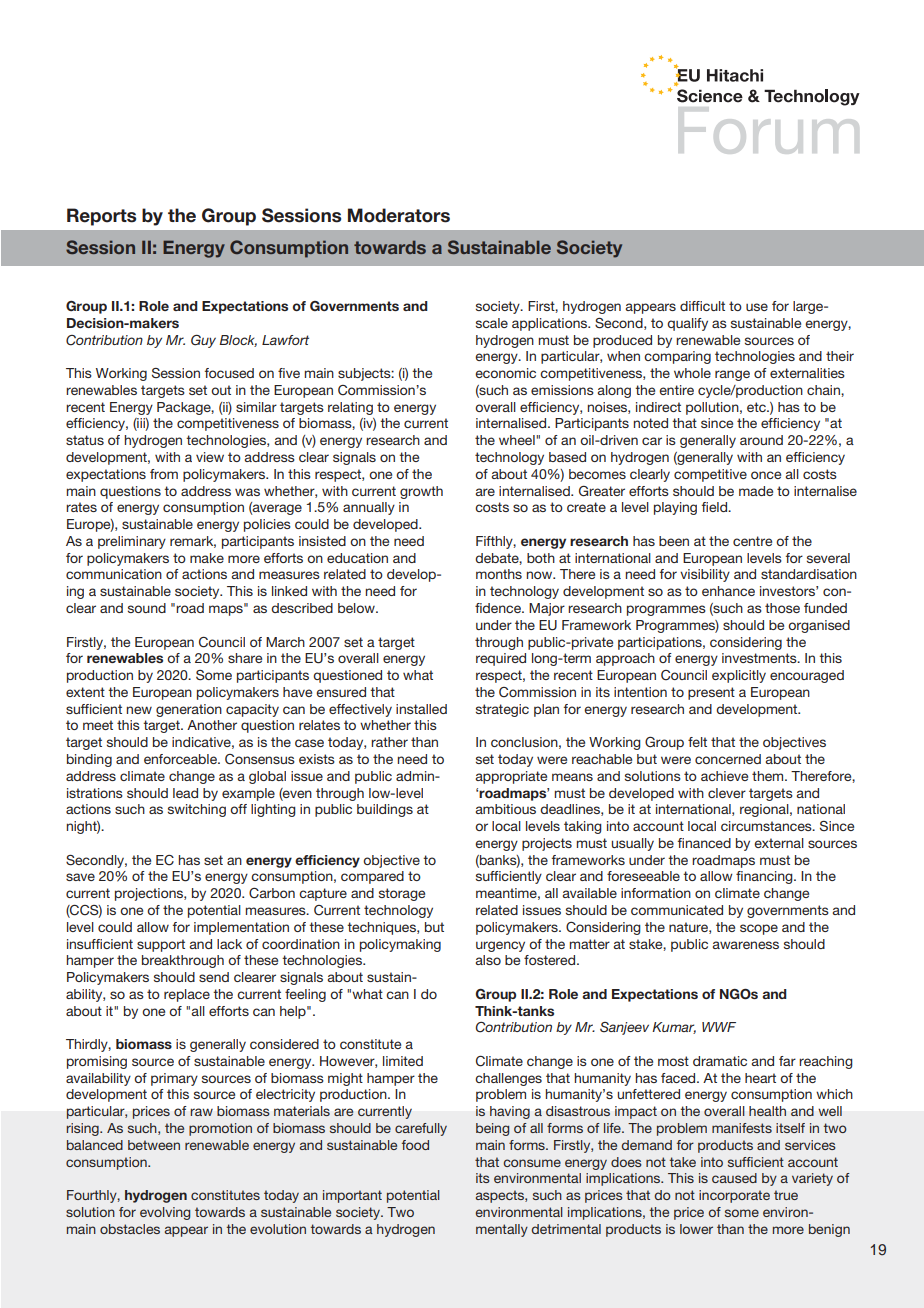 This screenshot has width=924, height=1308. Describe the element at coordinates (532, 1163) in the screenshot. I see `consume` at that location.
